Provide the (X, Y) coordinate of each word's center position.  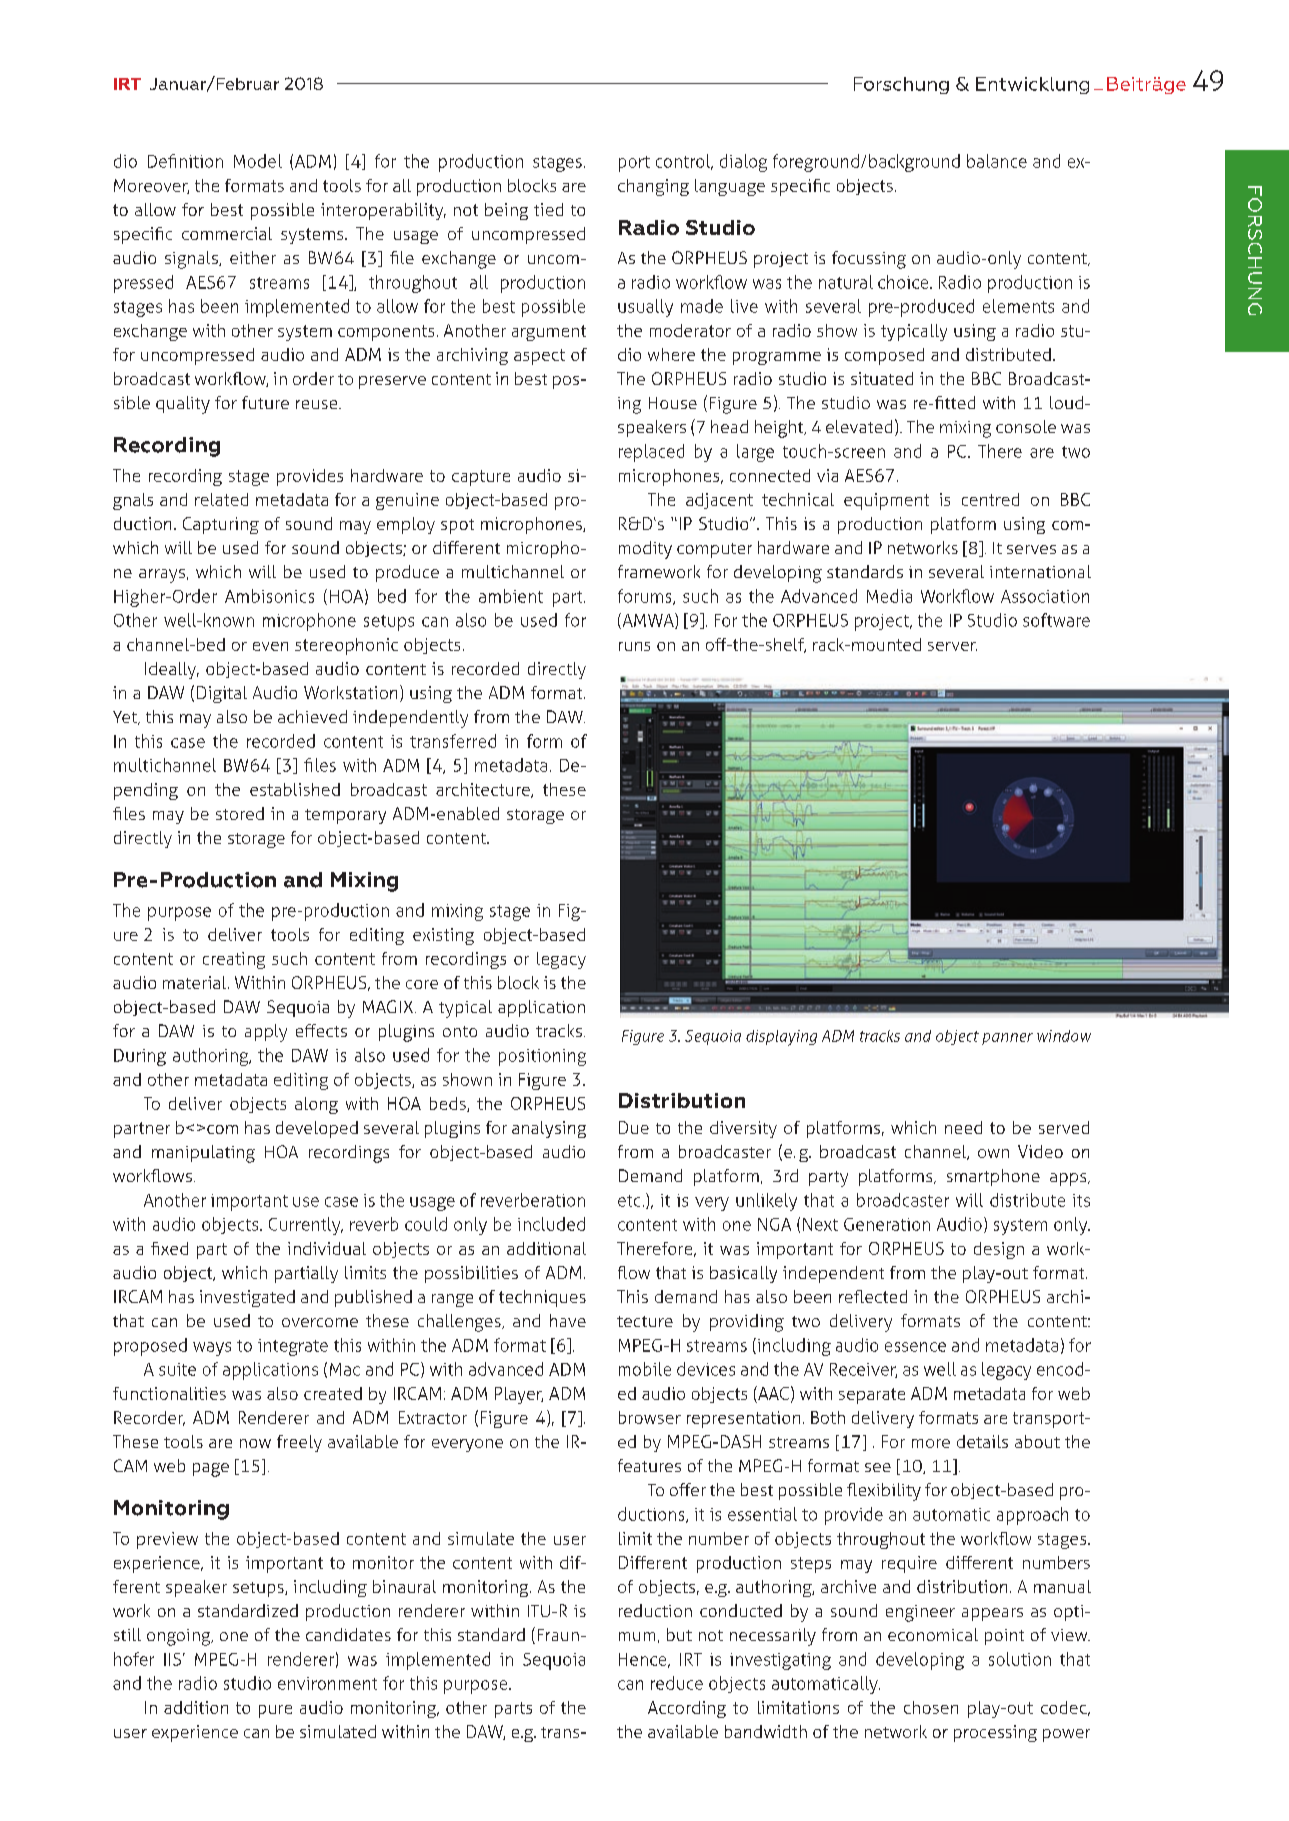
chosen (931, 1707)
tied (548, 209)
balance (997, 161)
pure (275, 1711)
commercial (227, 233)
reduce (677, 1683)
